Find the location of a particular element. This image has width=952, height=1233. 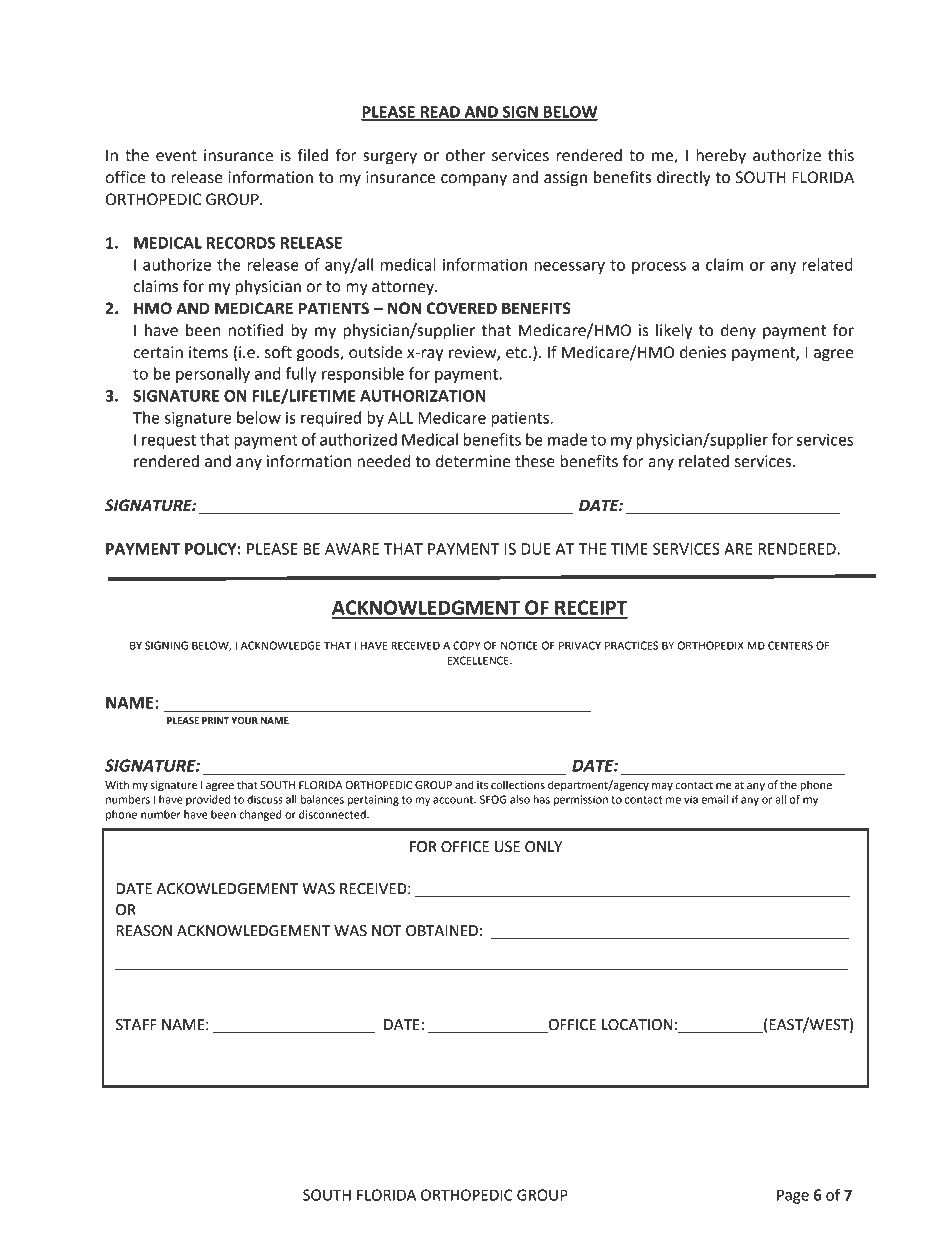

ONLY is located at coordinates (543, 847).
